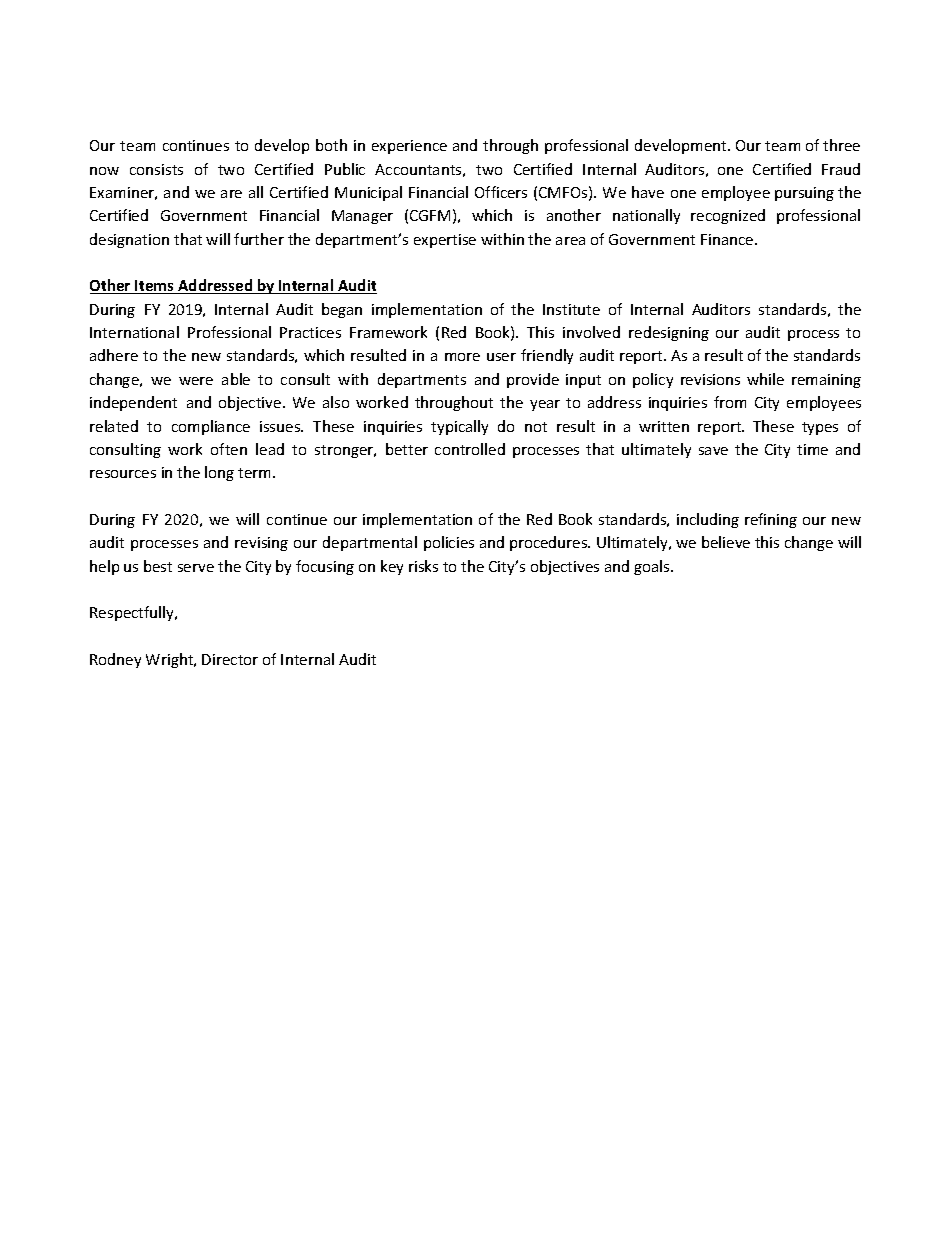 This page has width=952, height=1233. I want to click on independent, so click(133, 403).
